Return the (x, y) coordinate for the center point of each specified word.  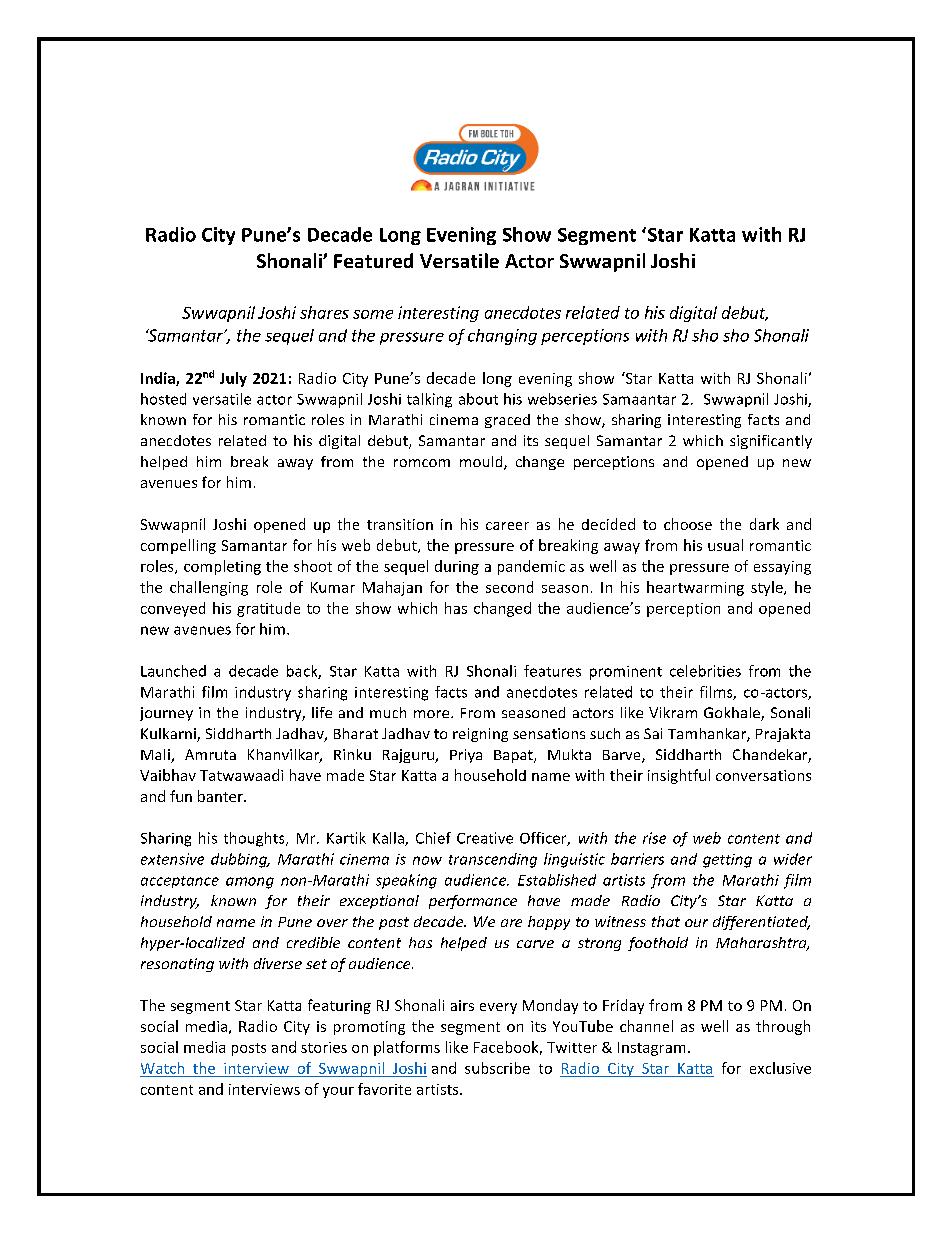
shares (324, 312)
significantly (771, 442)
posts (249, 1049)
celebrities (705, 671)
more (433, 714)
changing (502, 337)
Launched (173, 671)
